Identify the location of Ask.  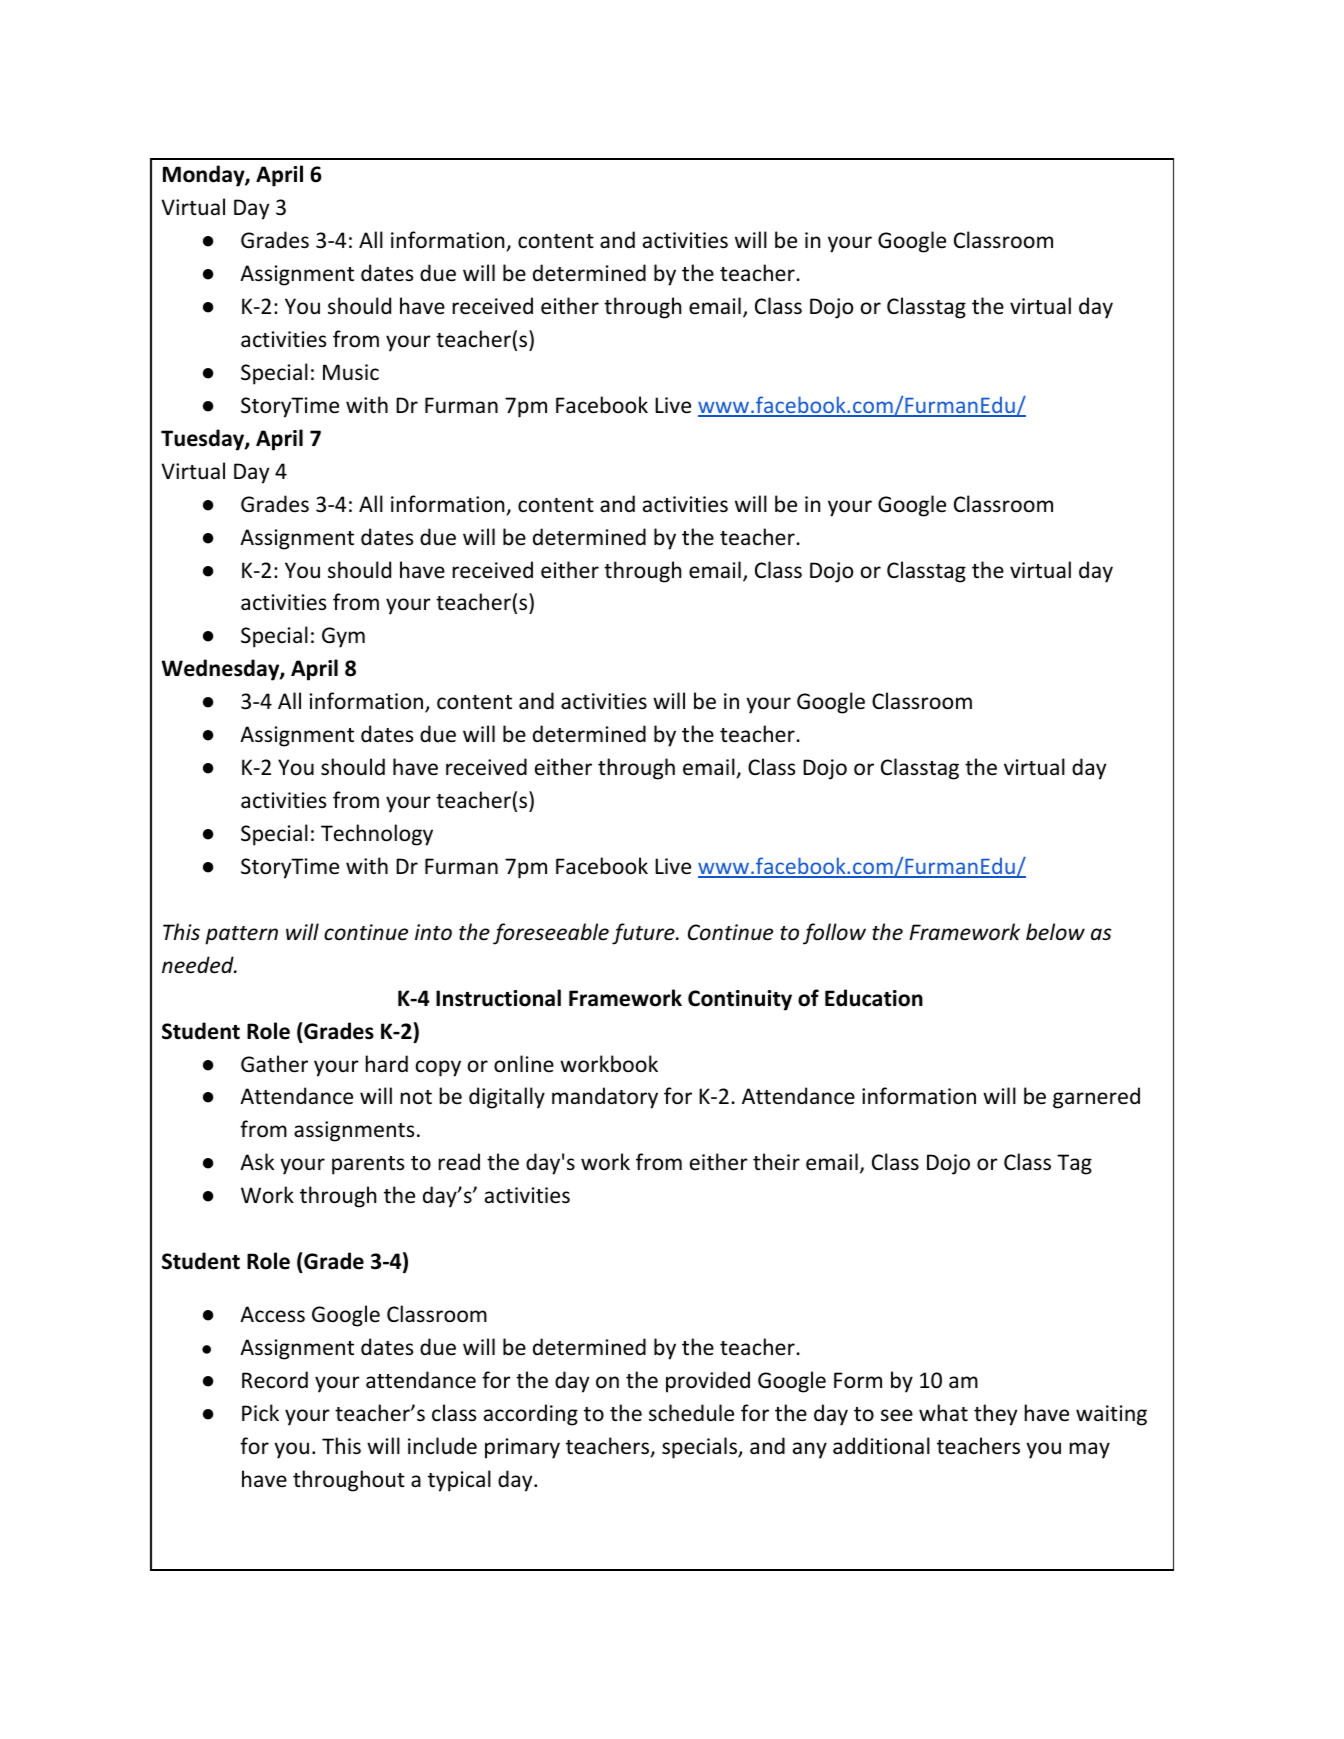
(257, 1162).
